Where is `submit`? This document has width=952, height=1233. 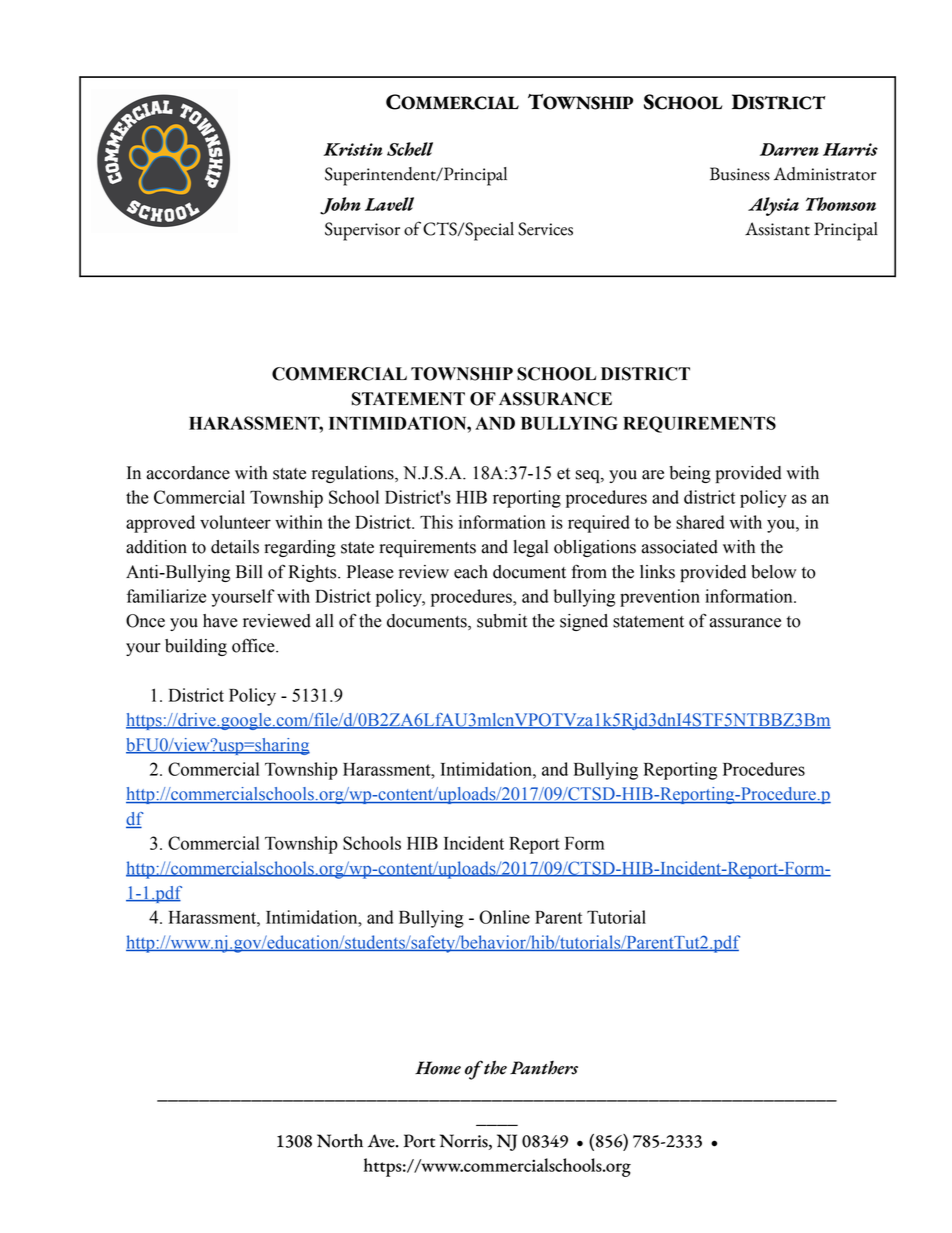
submit is located at coordinates (502, 621).
